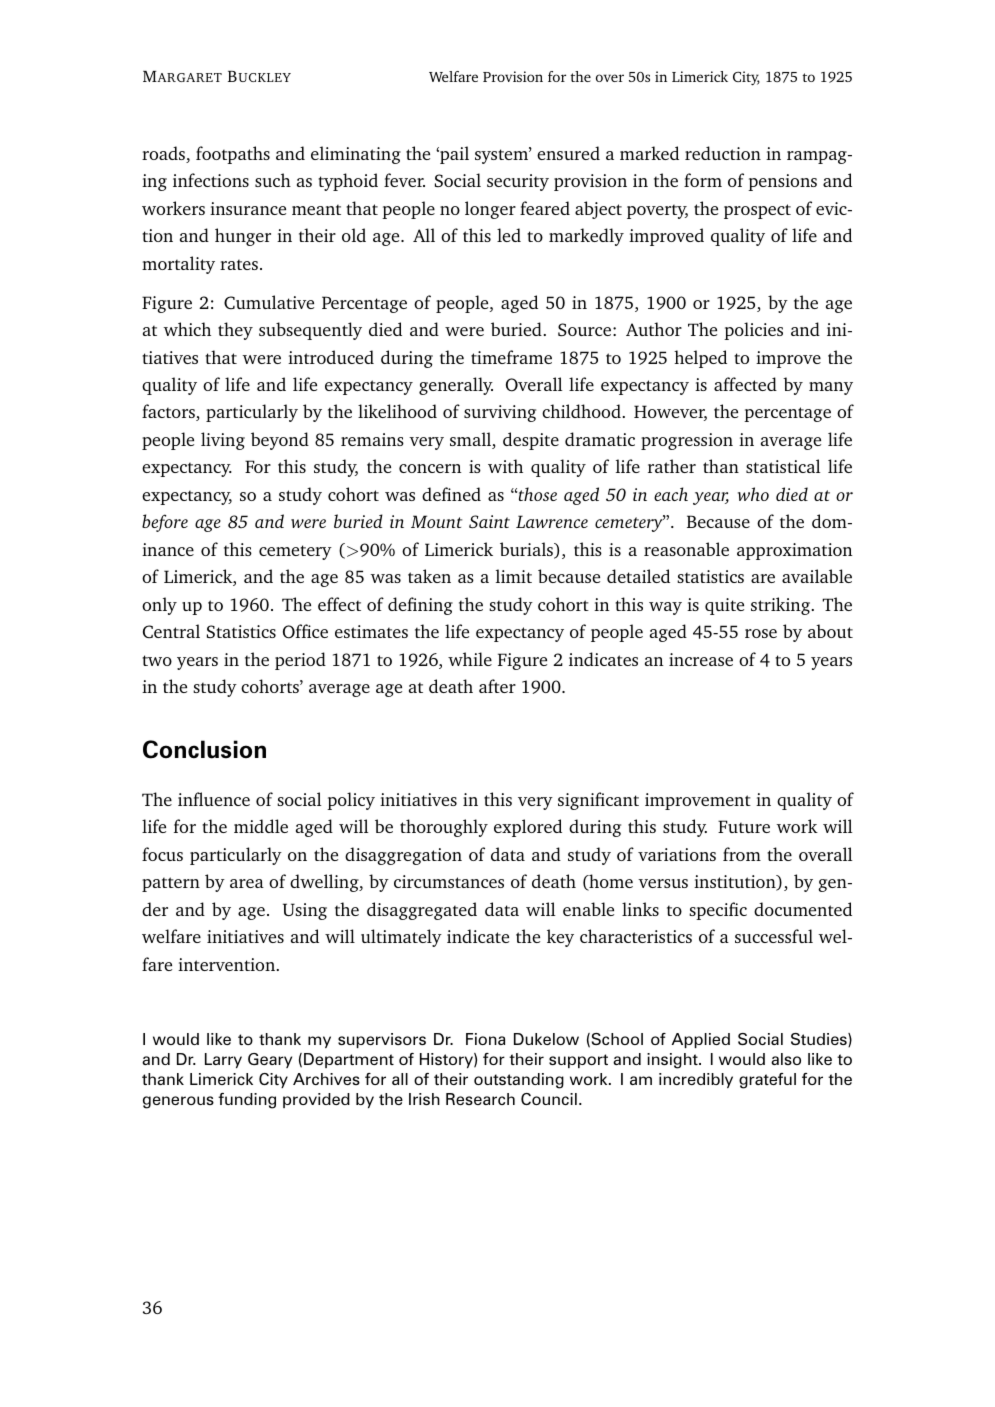 The width and height of the document is (995, 1407). Describe the element at coordinates (518, 182) in the document. I see `security` at that location.
